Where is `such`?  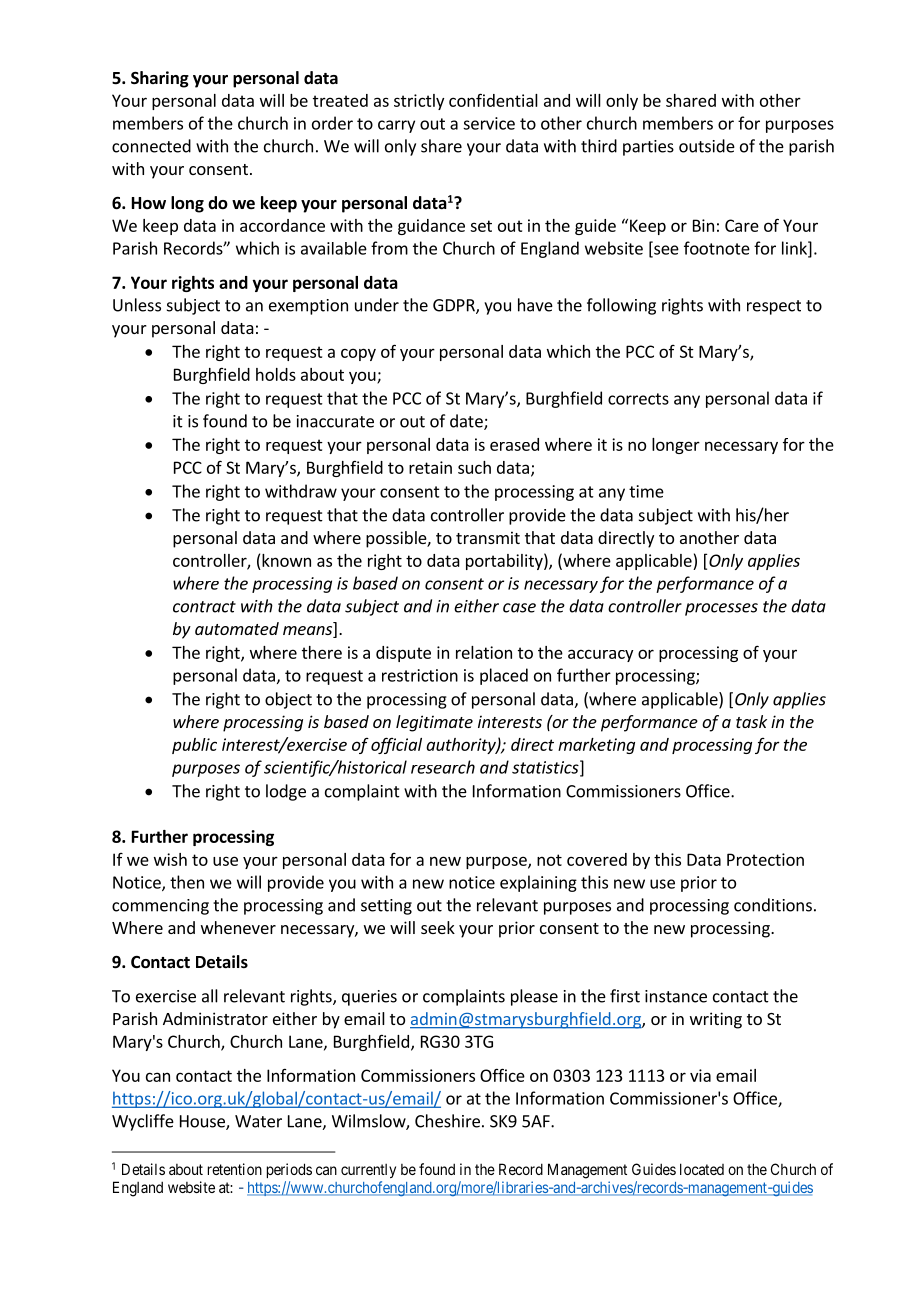 such is located at coordinates (474, 467).
